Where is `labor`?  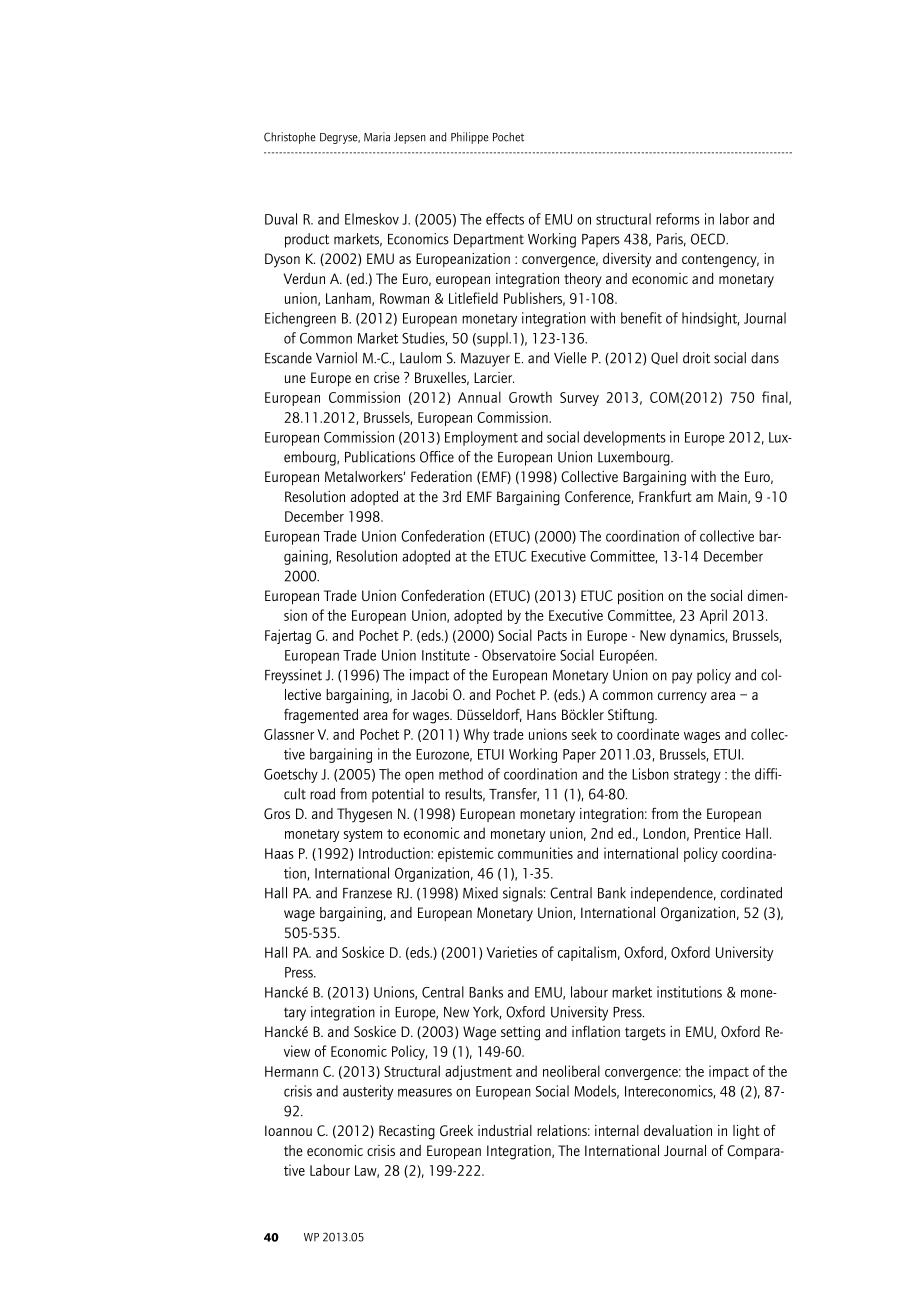 labor is located at coordinates (734, 219).
